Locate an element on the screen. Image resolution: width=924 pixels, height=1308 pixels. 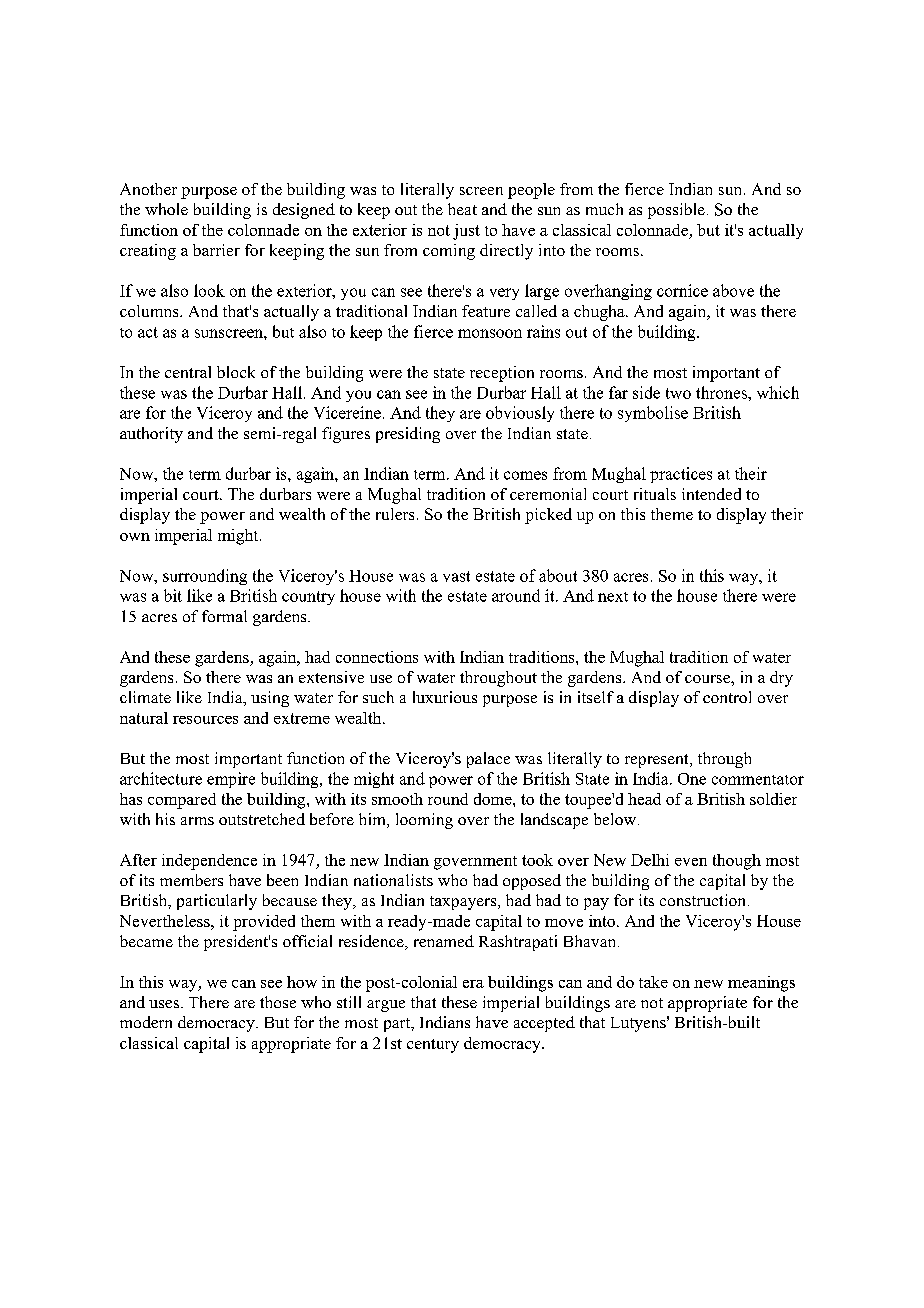
palace is located at coordinates (488, 760).
